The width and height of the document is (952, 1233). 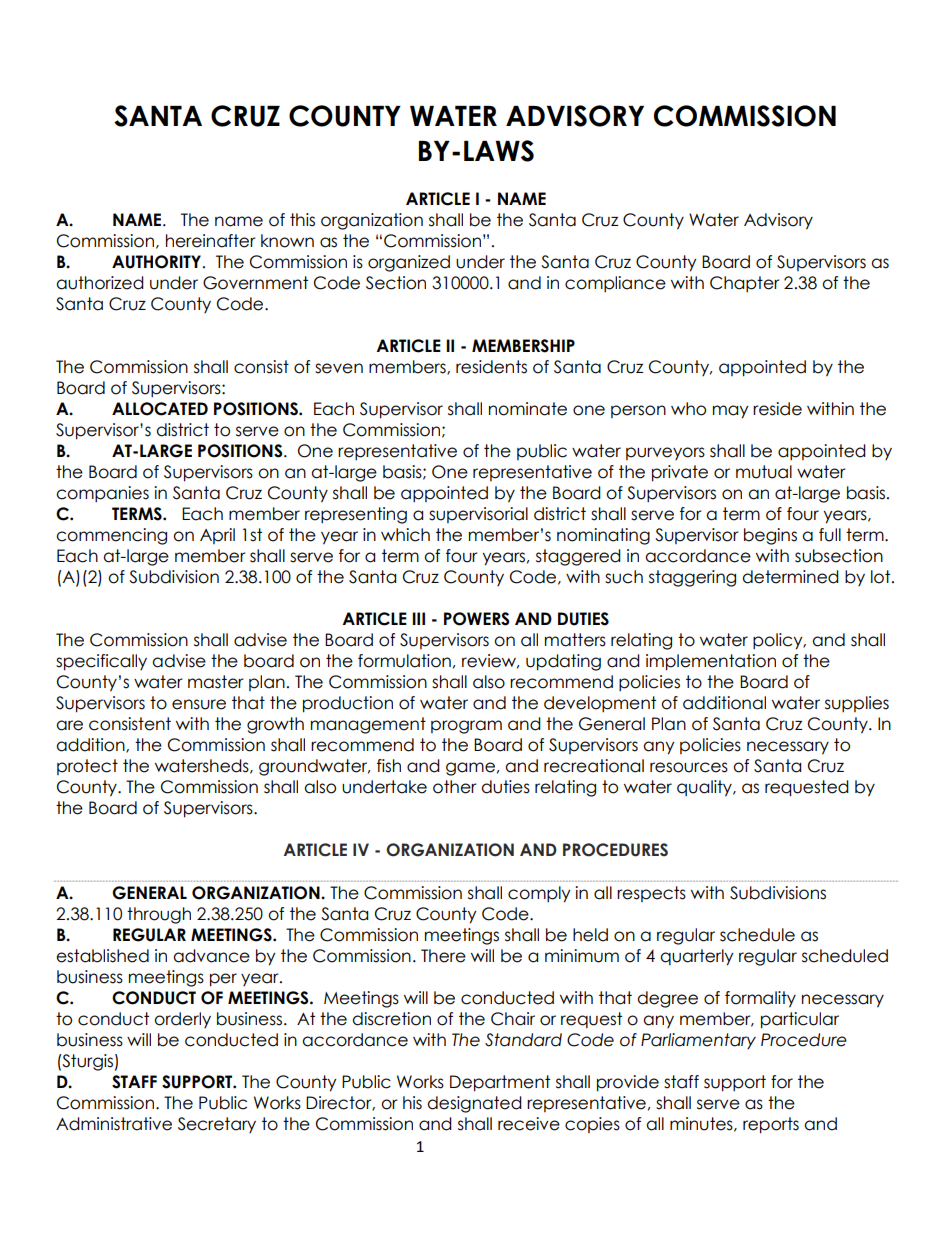 I want to click on master, so click(x=216, y=682).
